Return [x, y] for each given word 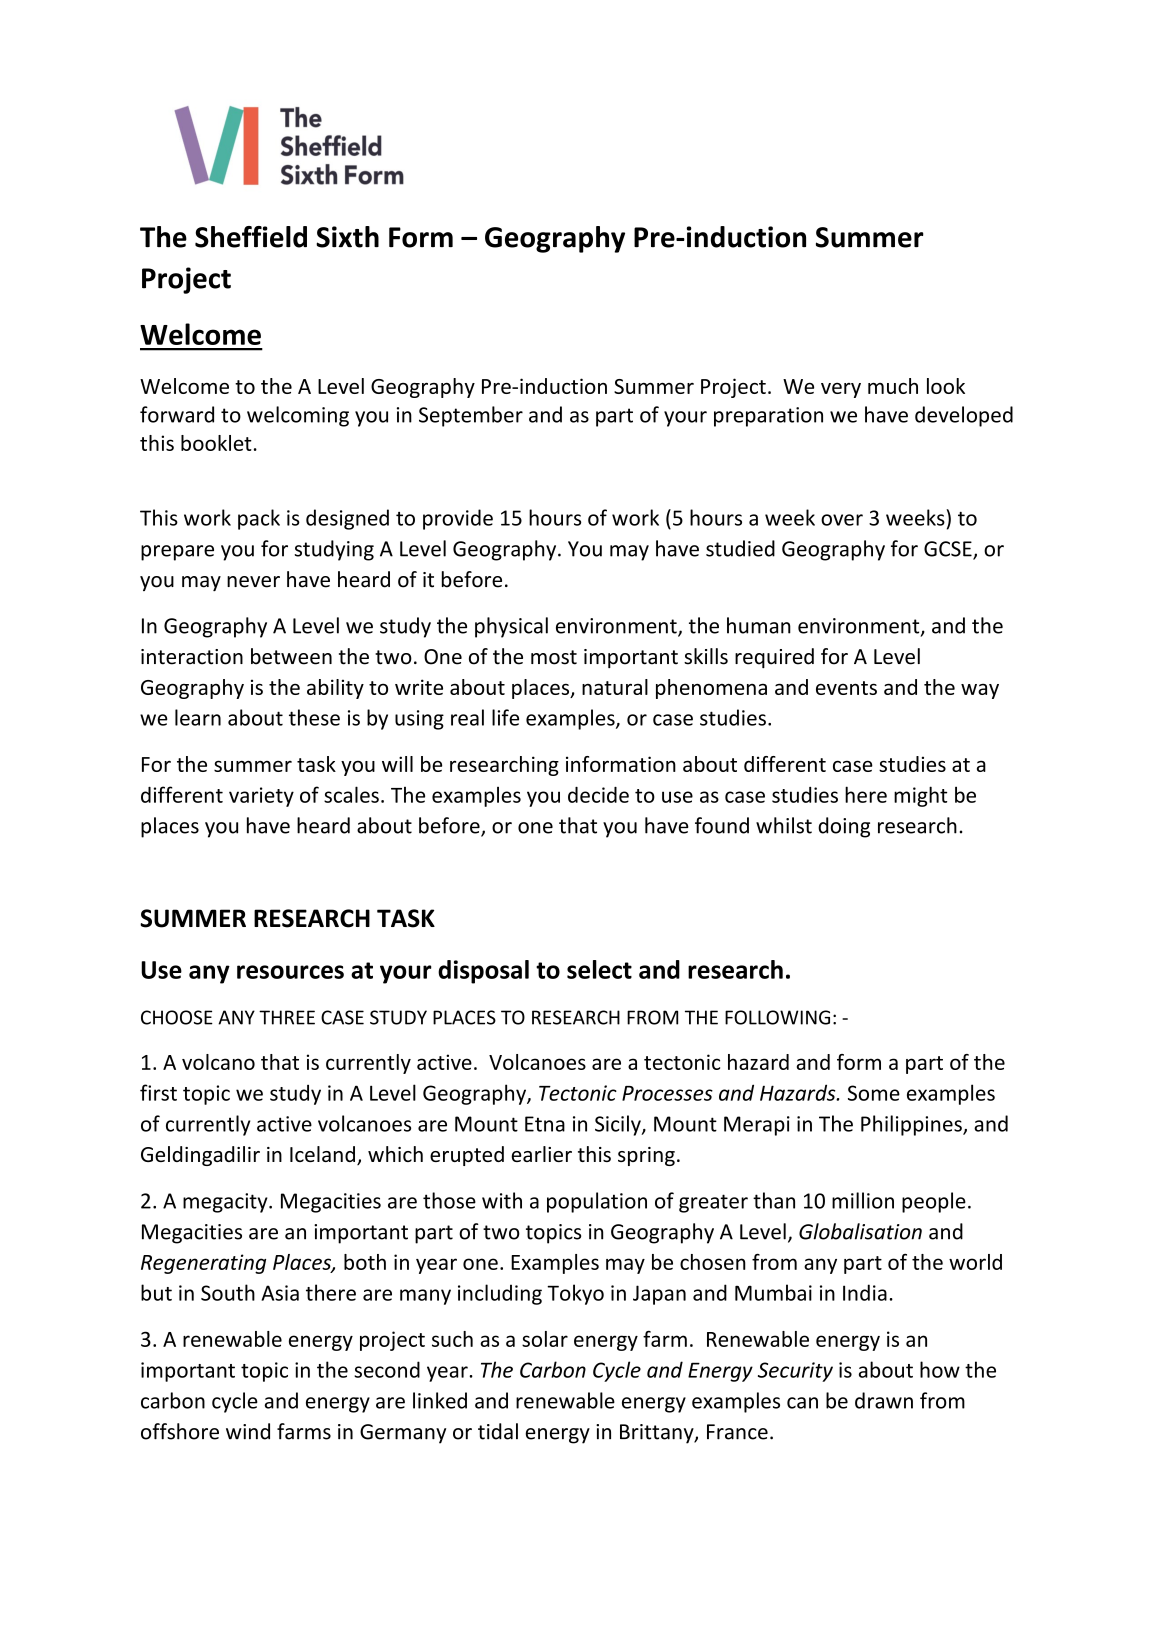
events [846, 688]
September [471, 416]
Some [874, 1093]
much [893, 386]
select [599, 969]
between [291, 656]
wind [248, 1431]
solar [545, 1339]
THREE [287, 1017]
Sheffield [251, 237]
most [554, 657]
